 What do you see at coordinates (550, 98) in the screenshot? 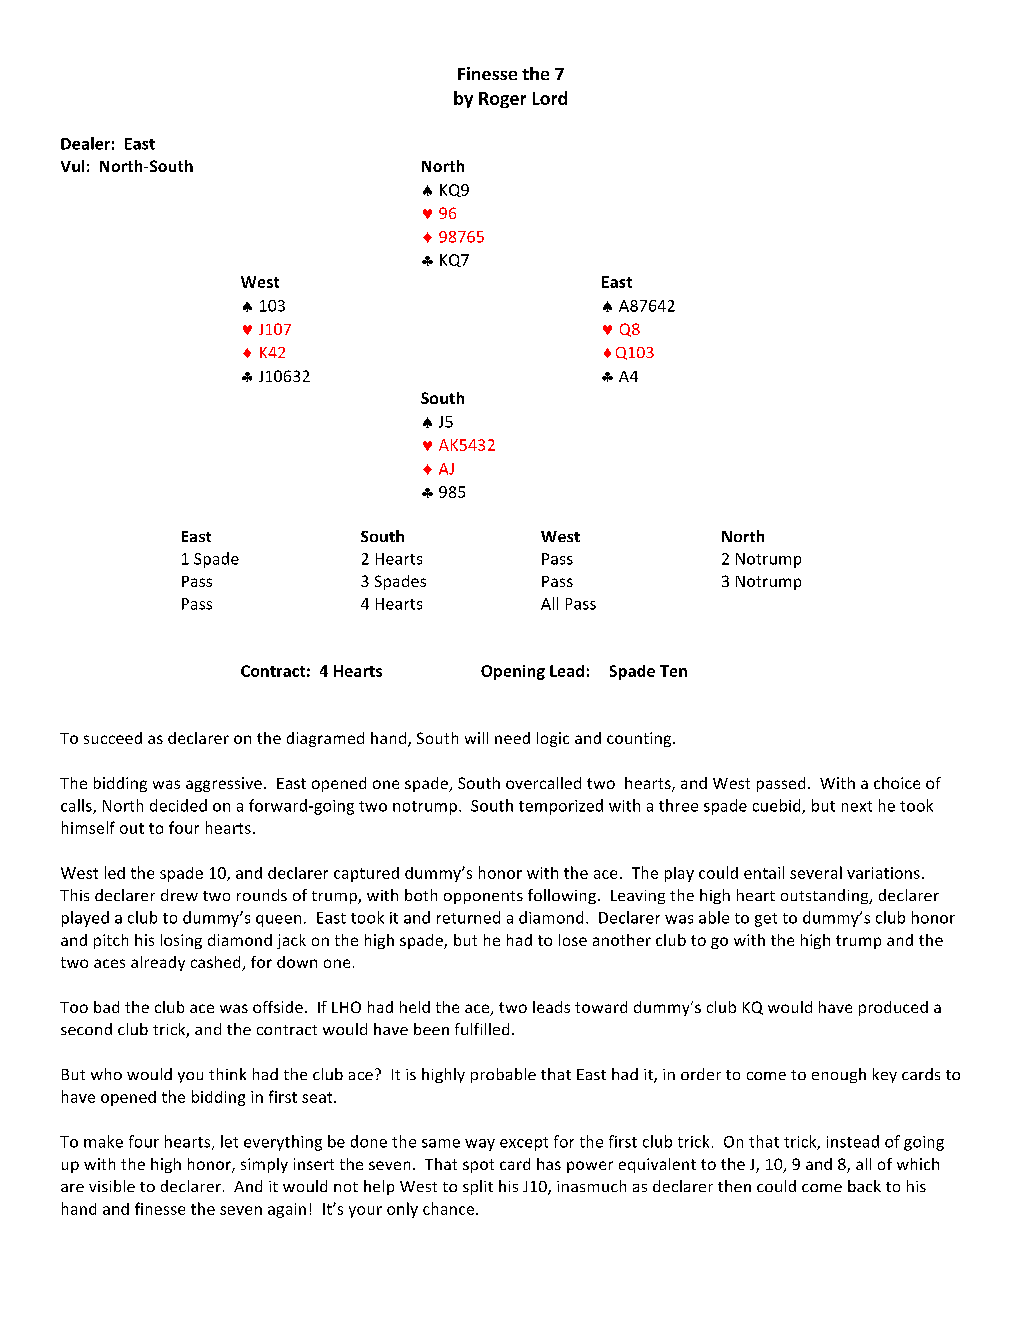
I see `Lord` at bounding box center [550, 98].
